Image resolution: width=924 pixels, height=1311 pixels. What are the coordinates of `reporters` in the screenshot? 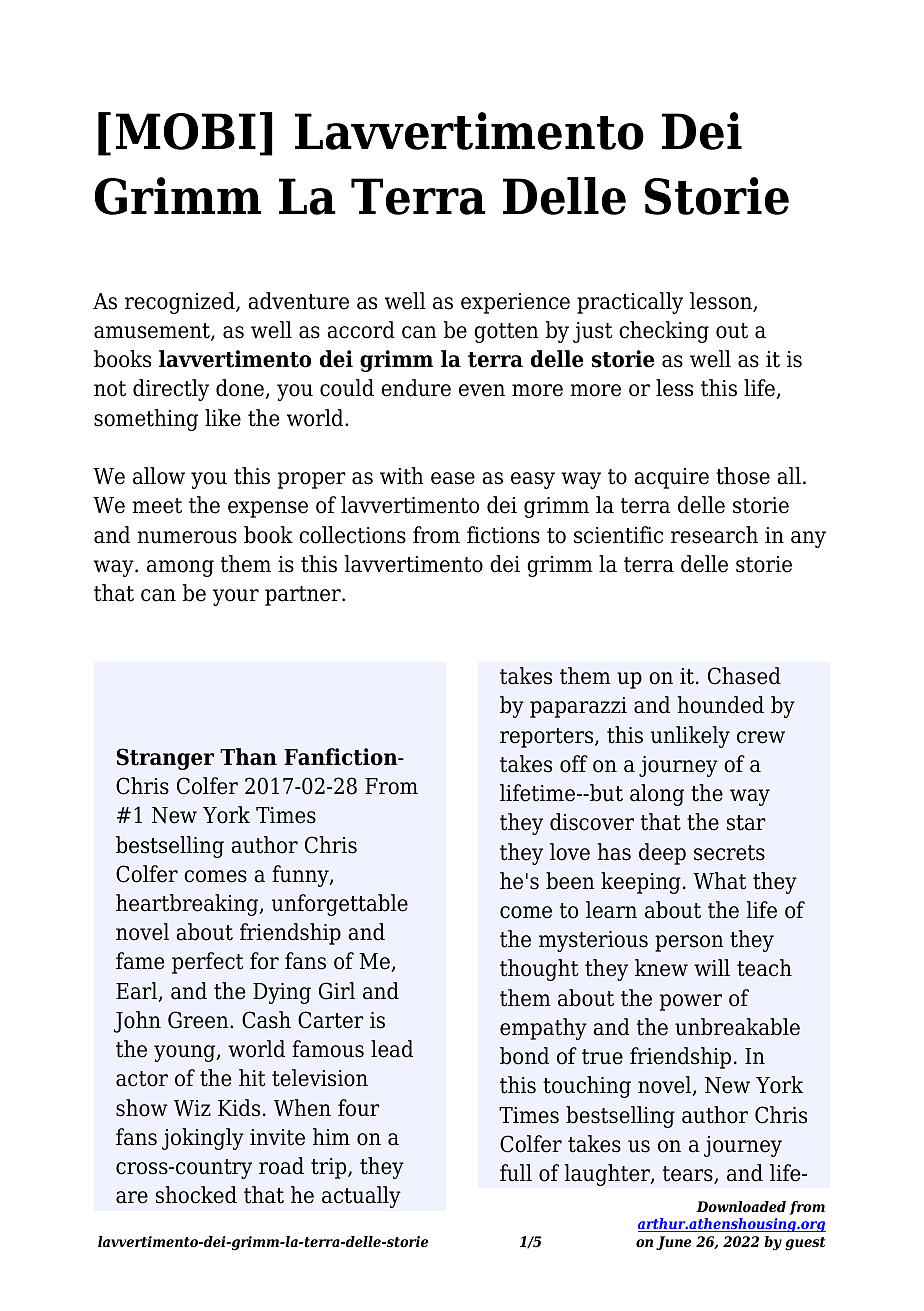 It's located at (548, 738).
